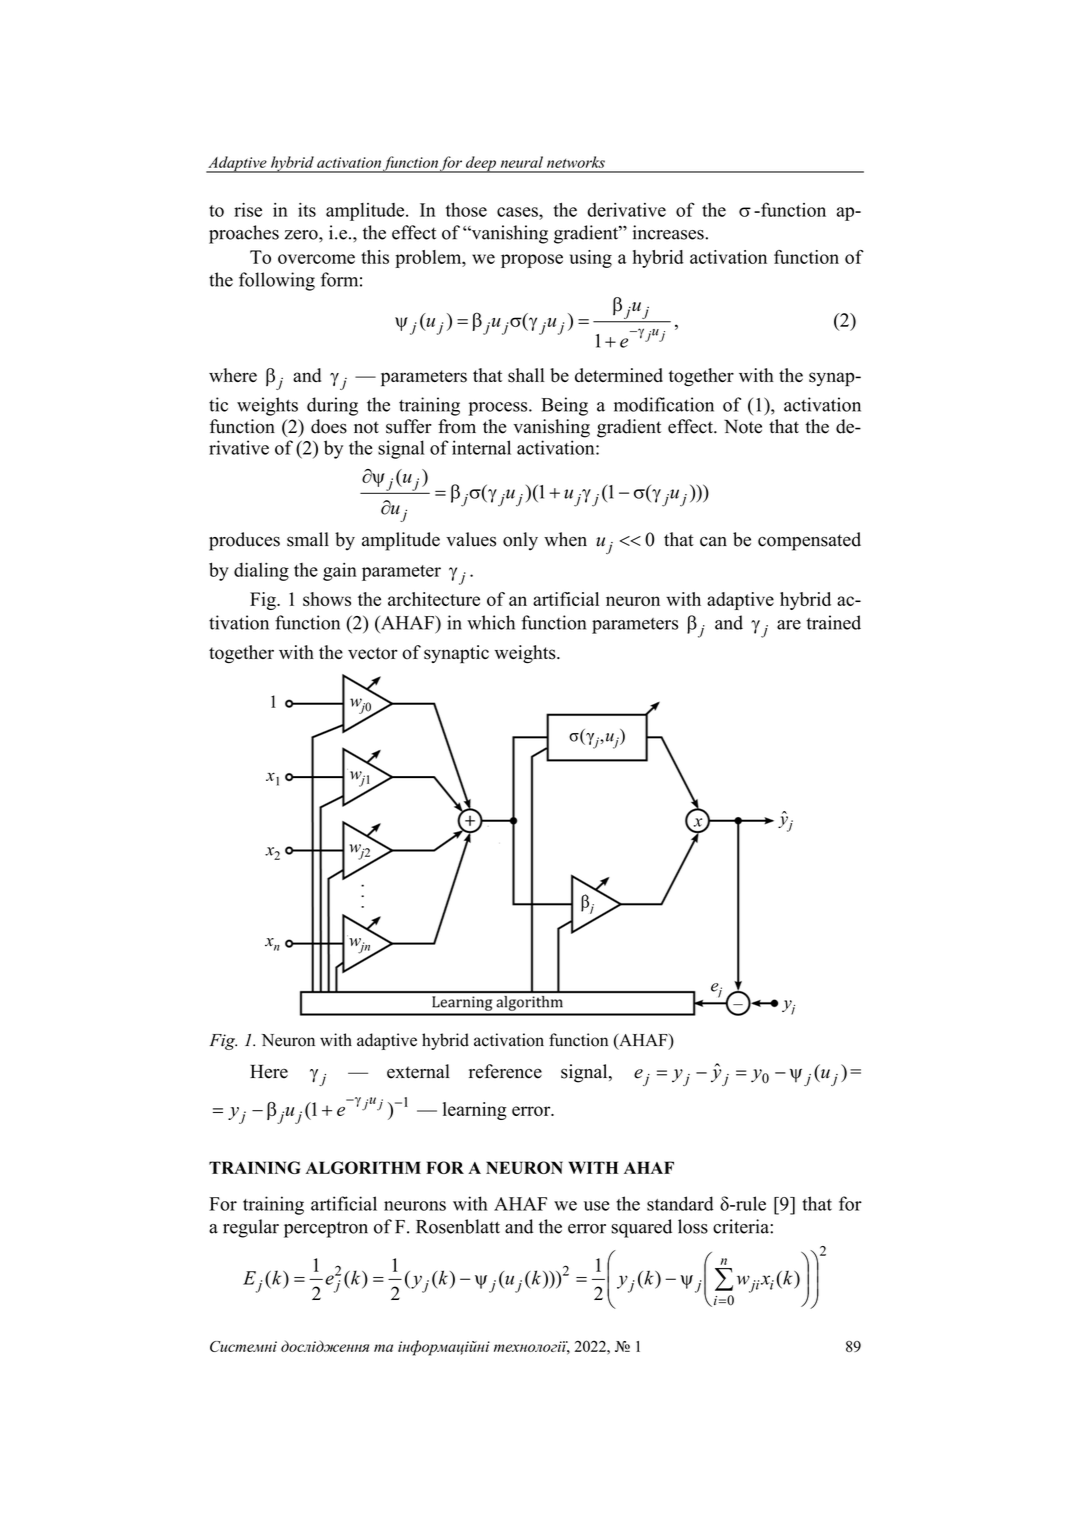 The width and height of the screenshot is (1070, 1514). Describe the element at coordinates (833, 622) in the screenshot. I see `trained` at that location.
